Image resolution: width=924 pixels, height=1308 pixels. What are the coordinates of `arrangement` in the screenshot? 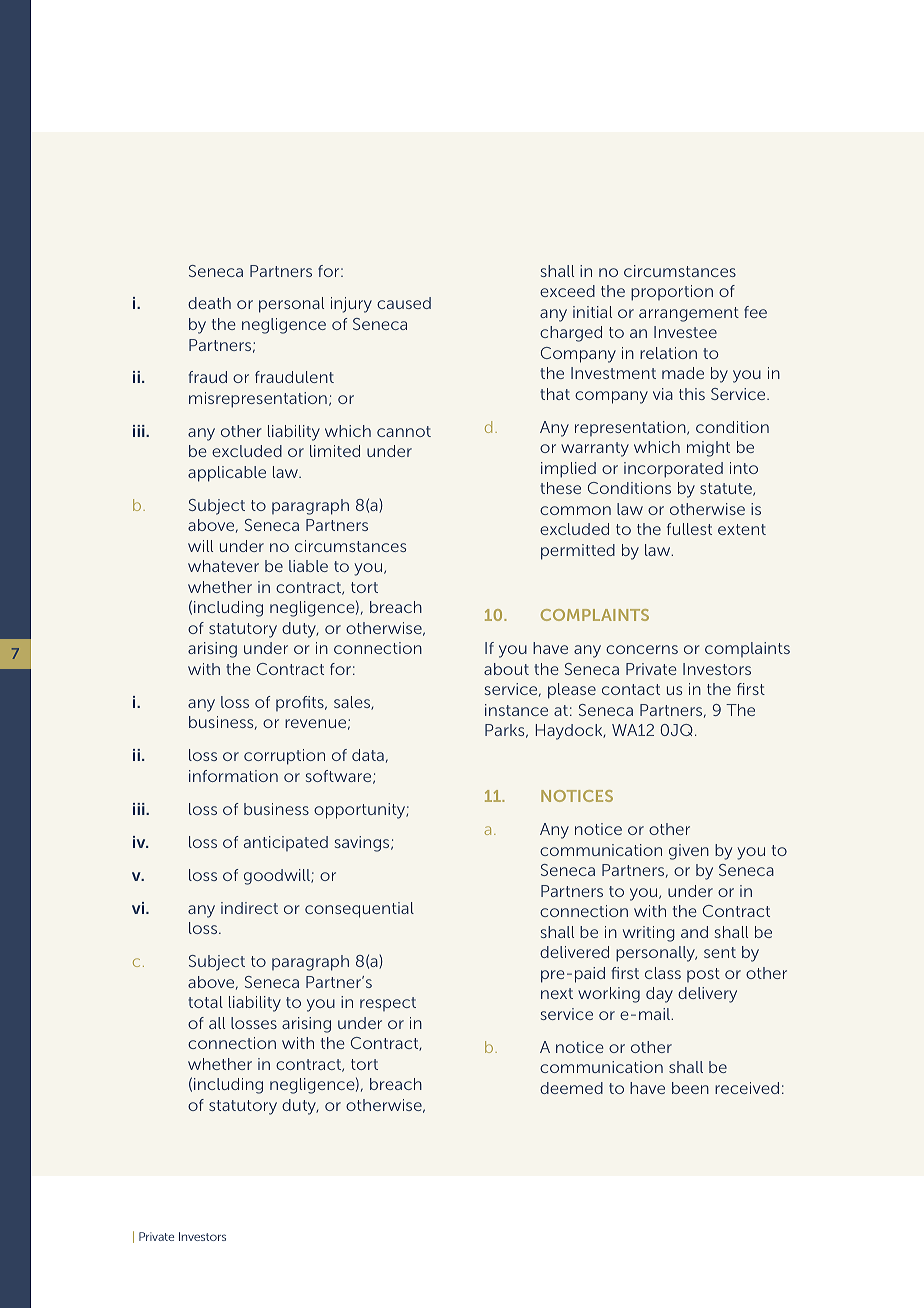 It's located at (689, 314).
